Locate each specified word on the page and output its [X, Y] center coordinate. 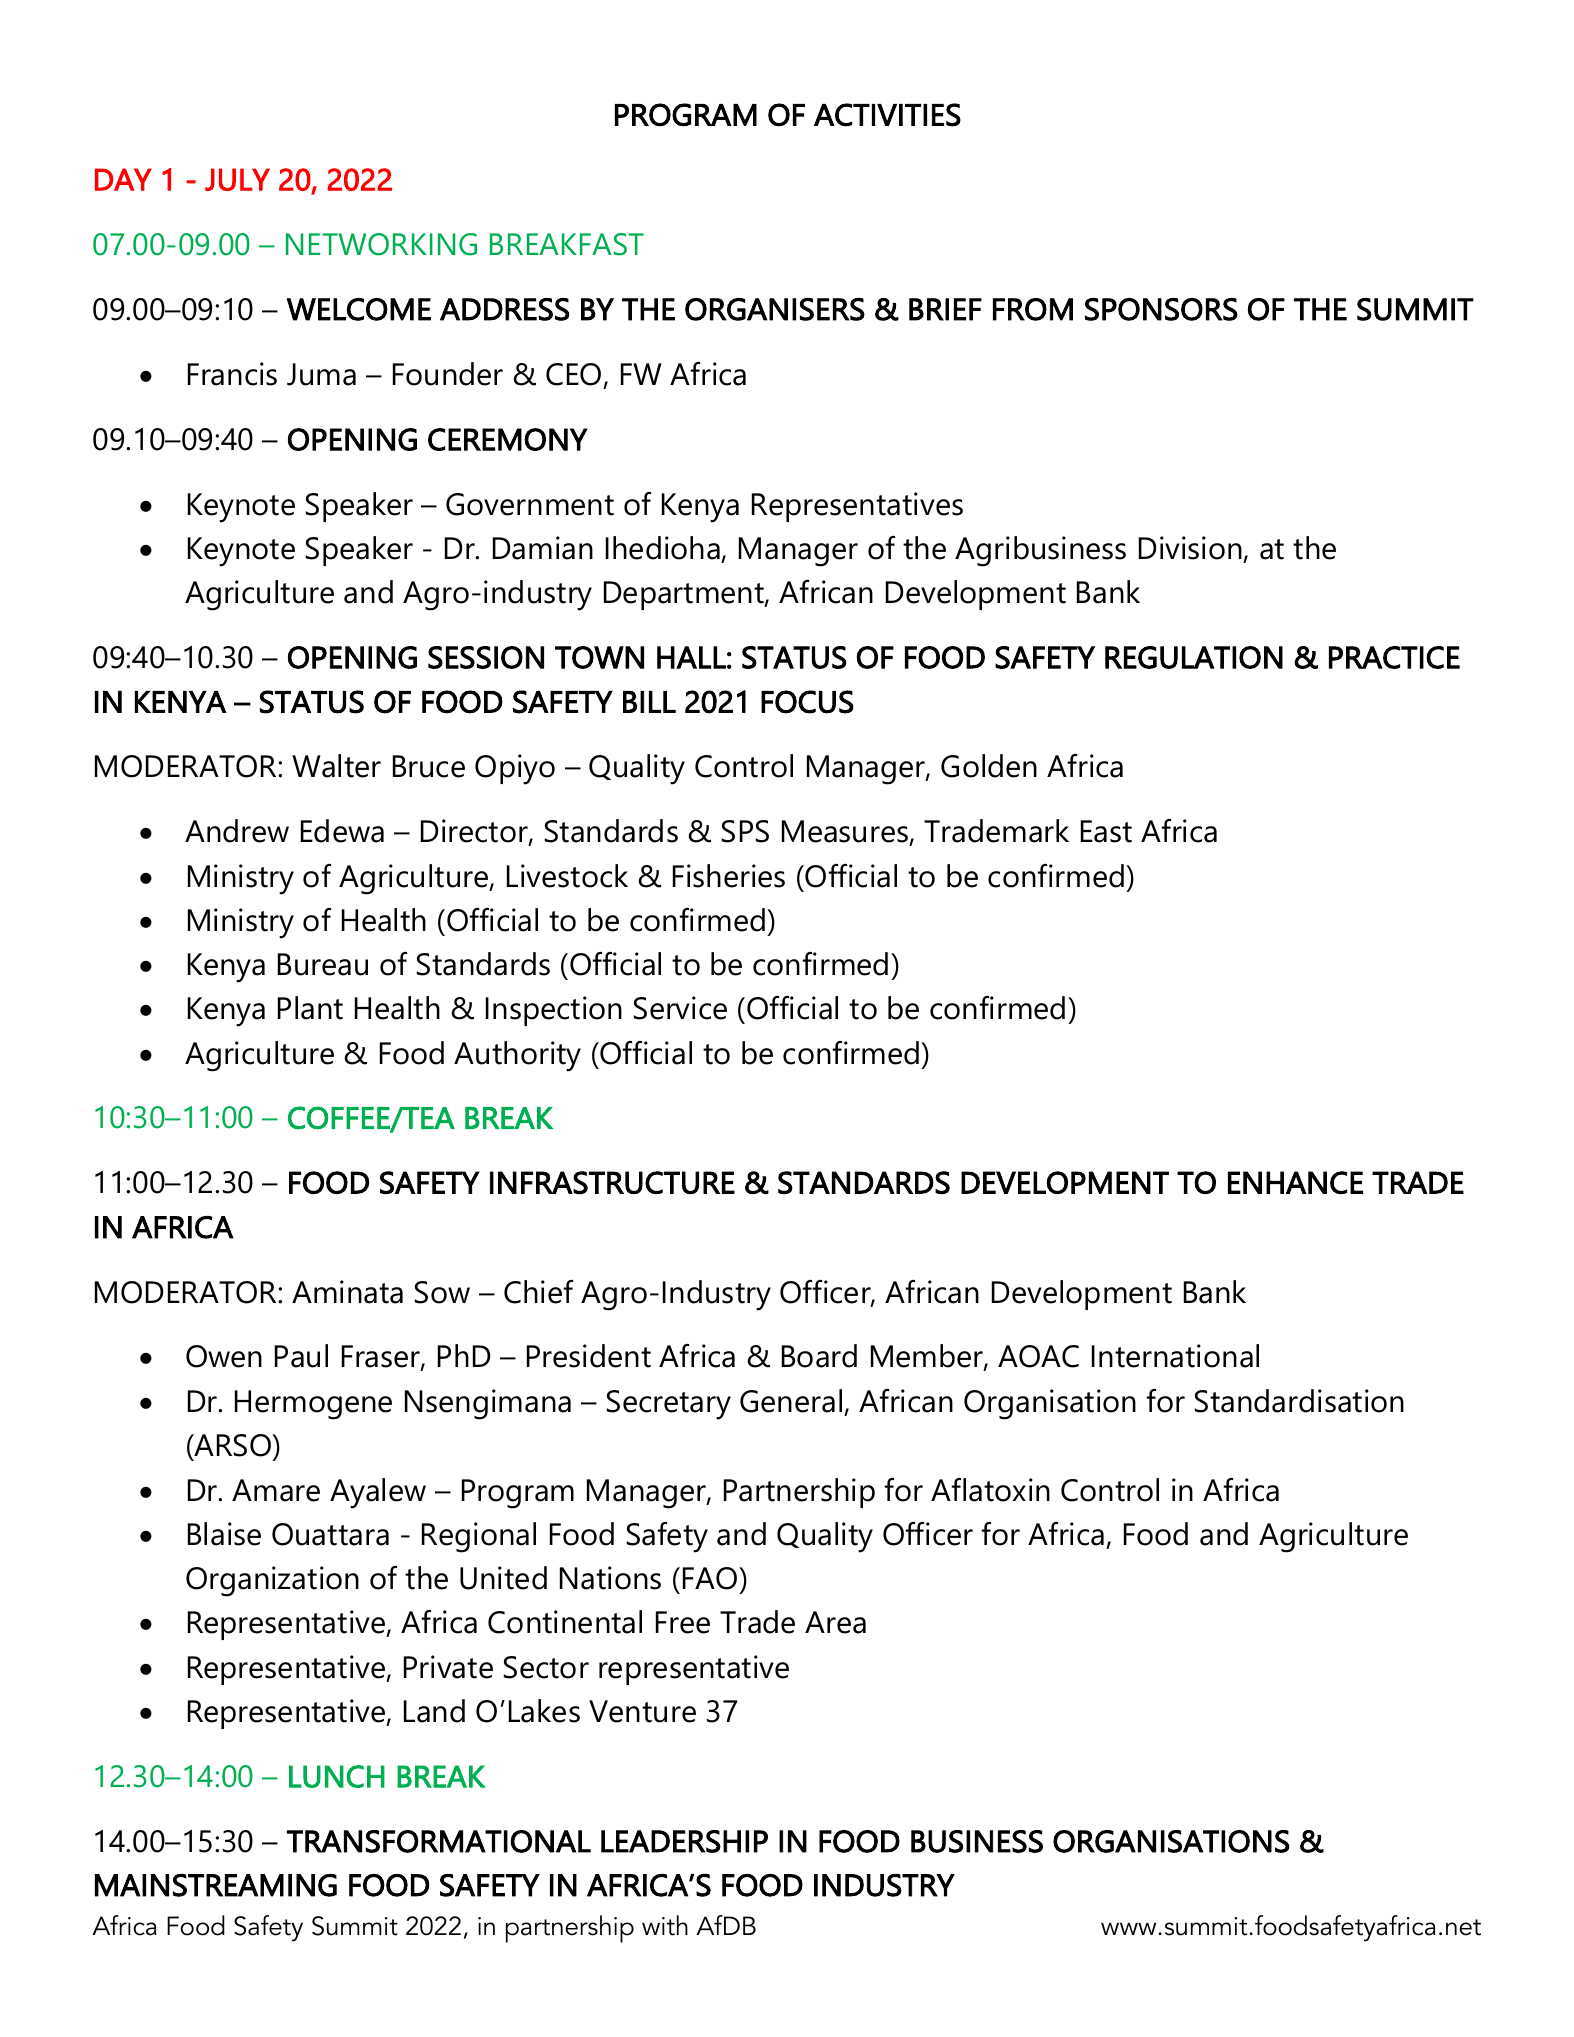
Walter [336, 766]
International [1175, 1356]
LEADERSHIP [684, 1841]
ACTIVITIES [887, 115]
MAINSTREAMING [216, 1885]
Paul [301, 1356]
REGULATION [1194, 657]
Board [819, 1356]
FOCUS [807, 702]
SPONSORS [1161, 309]
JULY [237, 179]
